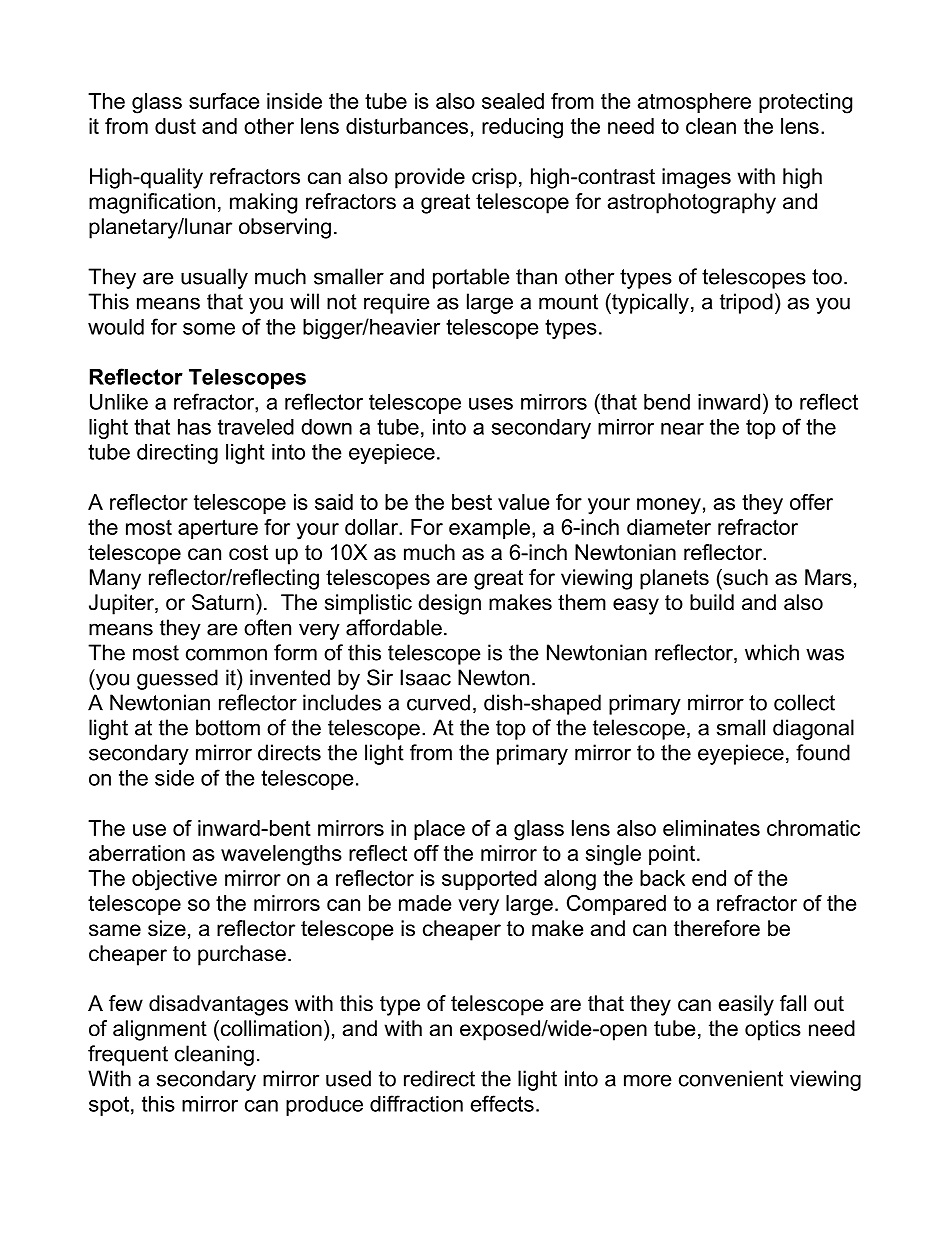 The height and width of the screenshot is (1233, 952). What do you see at coordinates (746, 303) in the screenshot?
I see `tripod` at bounding box center [746, 303].
